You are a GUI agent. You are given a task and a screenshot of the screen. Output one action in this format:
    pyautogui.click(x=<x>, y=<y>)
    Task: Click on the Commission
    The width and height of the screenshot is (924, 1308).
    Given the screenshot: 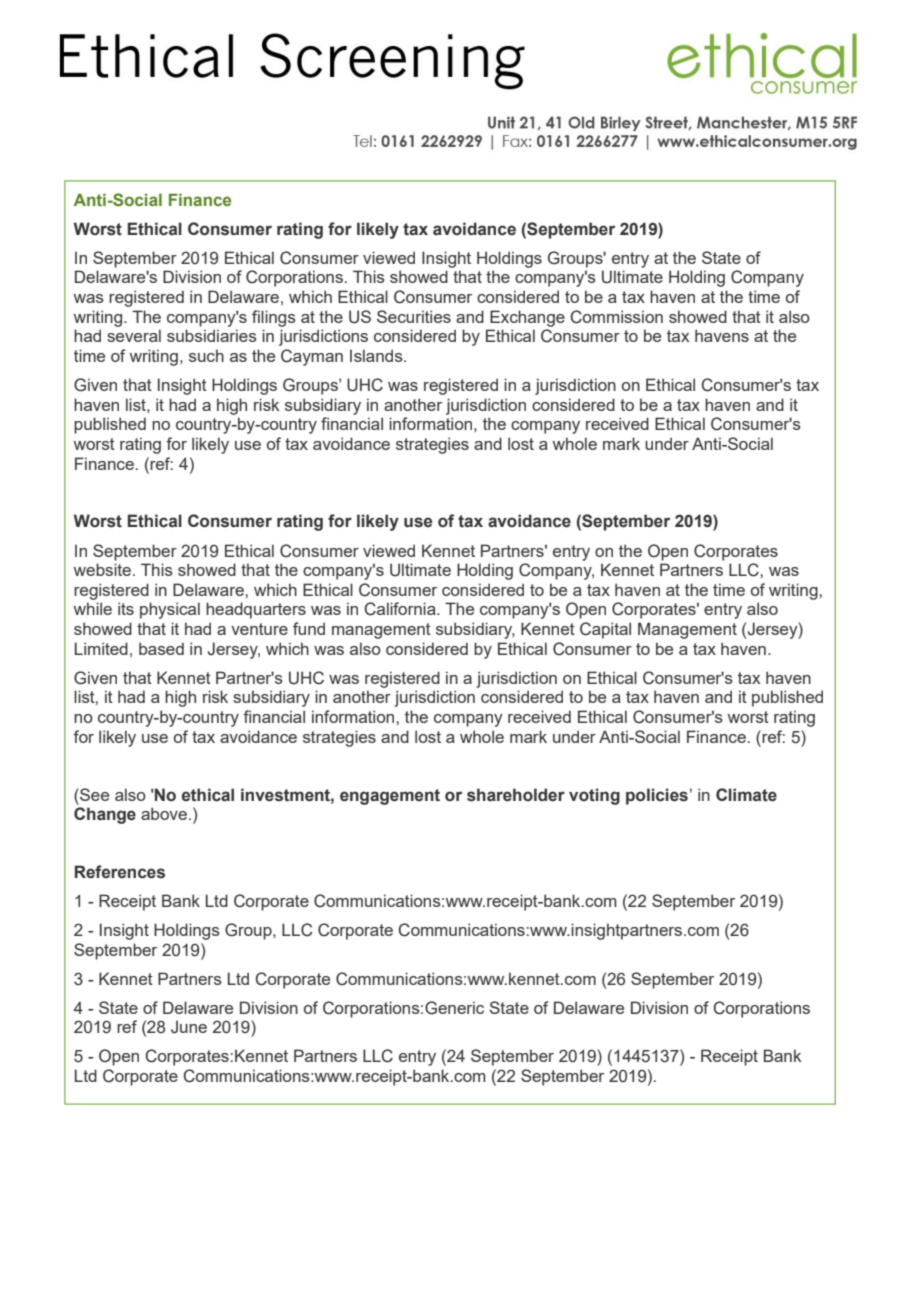 What is the action you would take?
    pyautogui.click(x=616, y=317)
